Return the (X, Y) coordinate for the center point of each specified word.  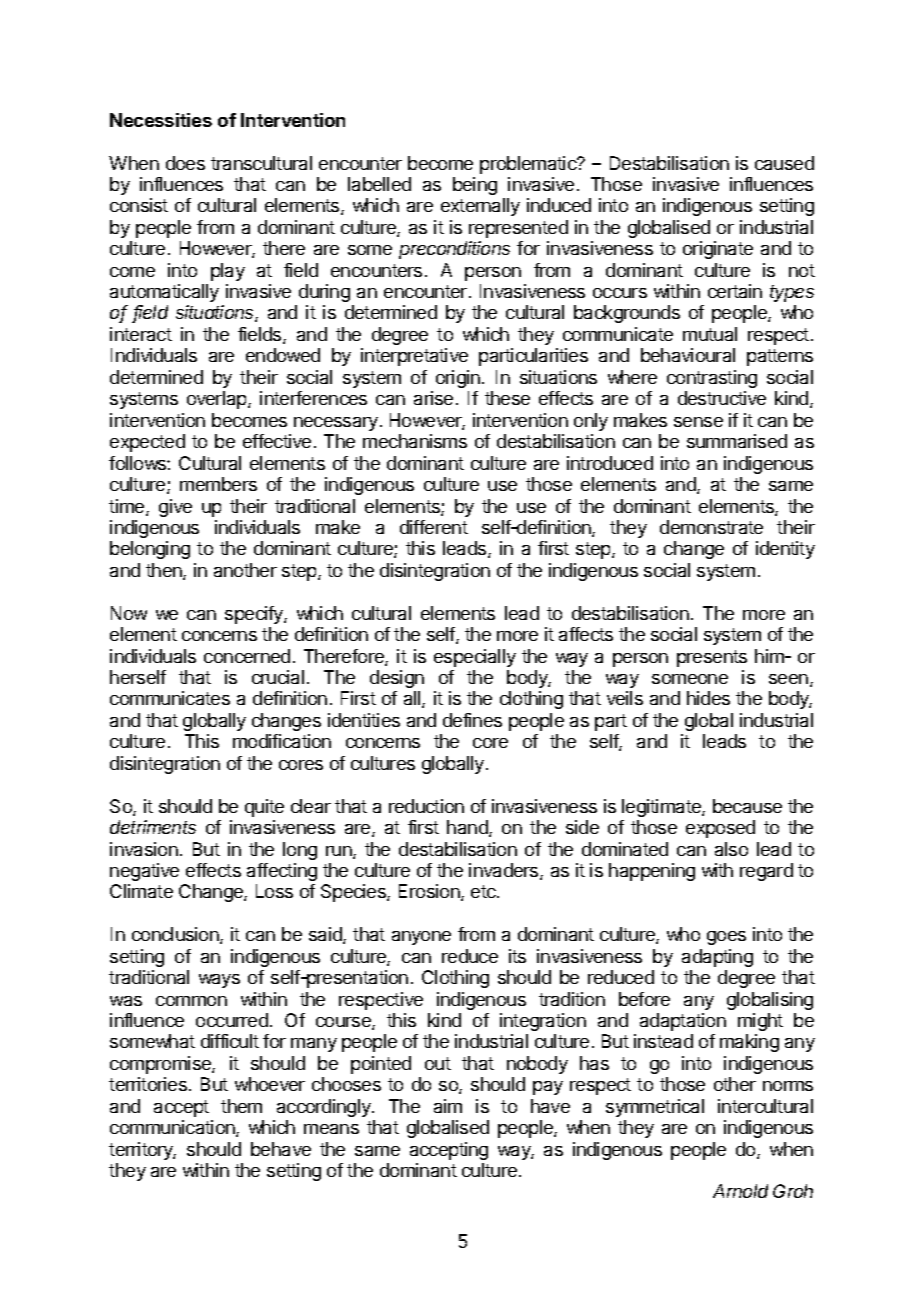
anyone (421, 938)
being (475, 186)
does (185, 163)
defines (472, 720)
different (434, 527)
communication (173, 1128)
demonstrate (711, 527)
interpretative (414, 357)
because (747, 806)
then (165, 571)
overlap (218, 400)
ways (219, 981)
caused (784, 163)
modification (282, 741)
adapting (717, 958)
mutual (710, 334)
